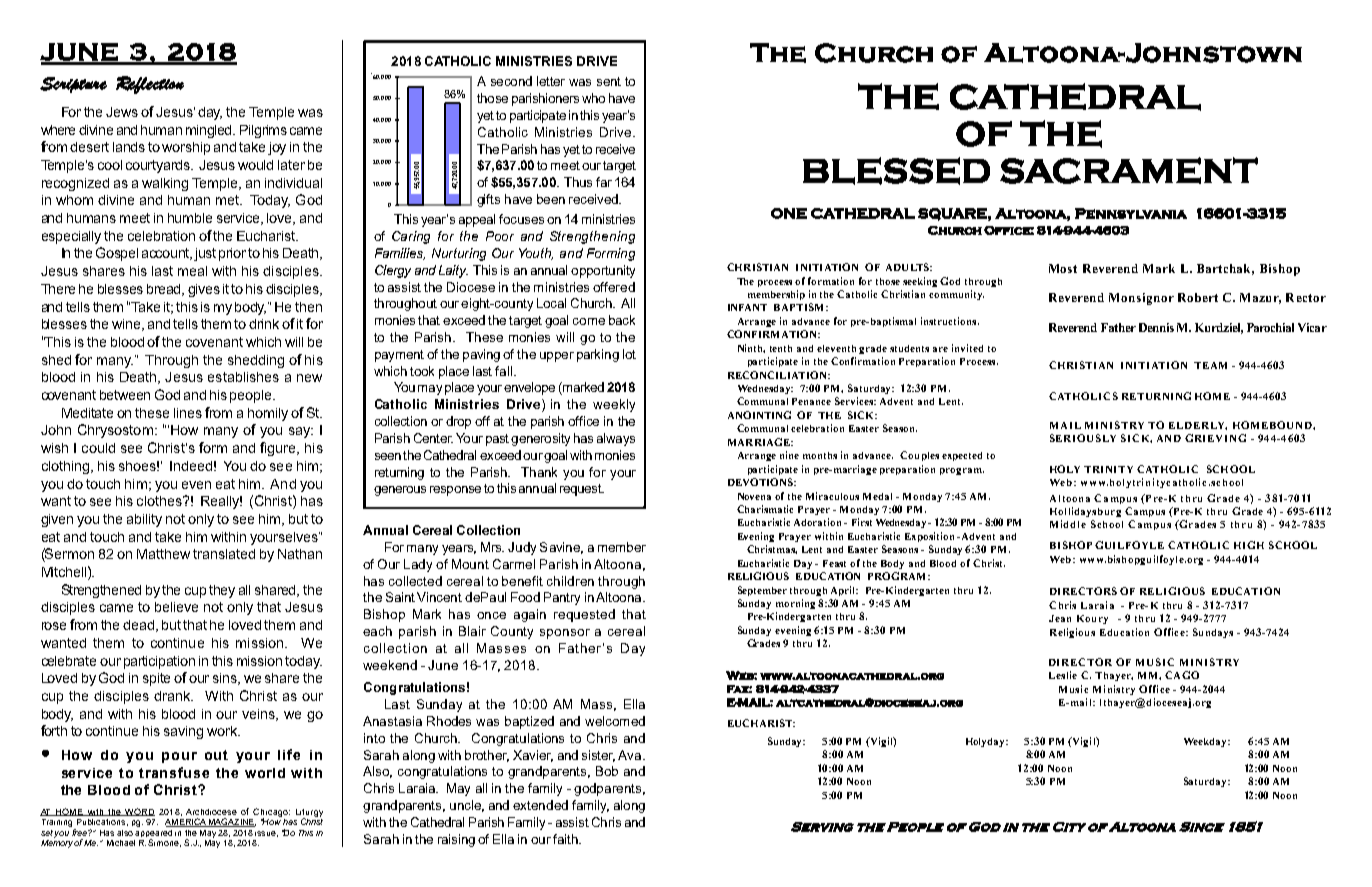 The height and width of the screenshot is (887, 1372). I want to click on AMERICA, so click(186, 822).
